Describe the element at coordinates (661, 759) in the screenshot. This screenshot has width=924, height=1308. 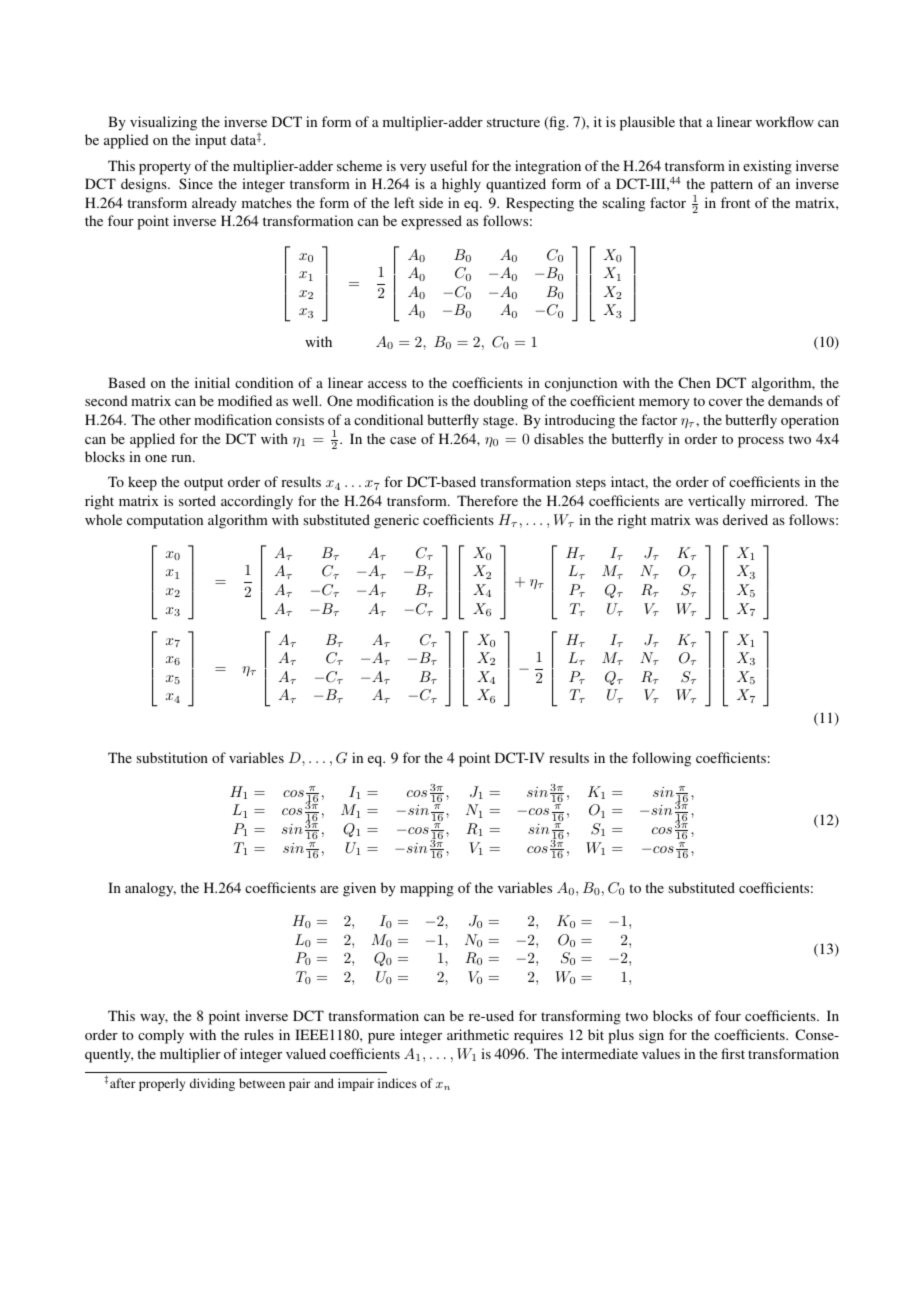
I see `following` at that location.
